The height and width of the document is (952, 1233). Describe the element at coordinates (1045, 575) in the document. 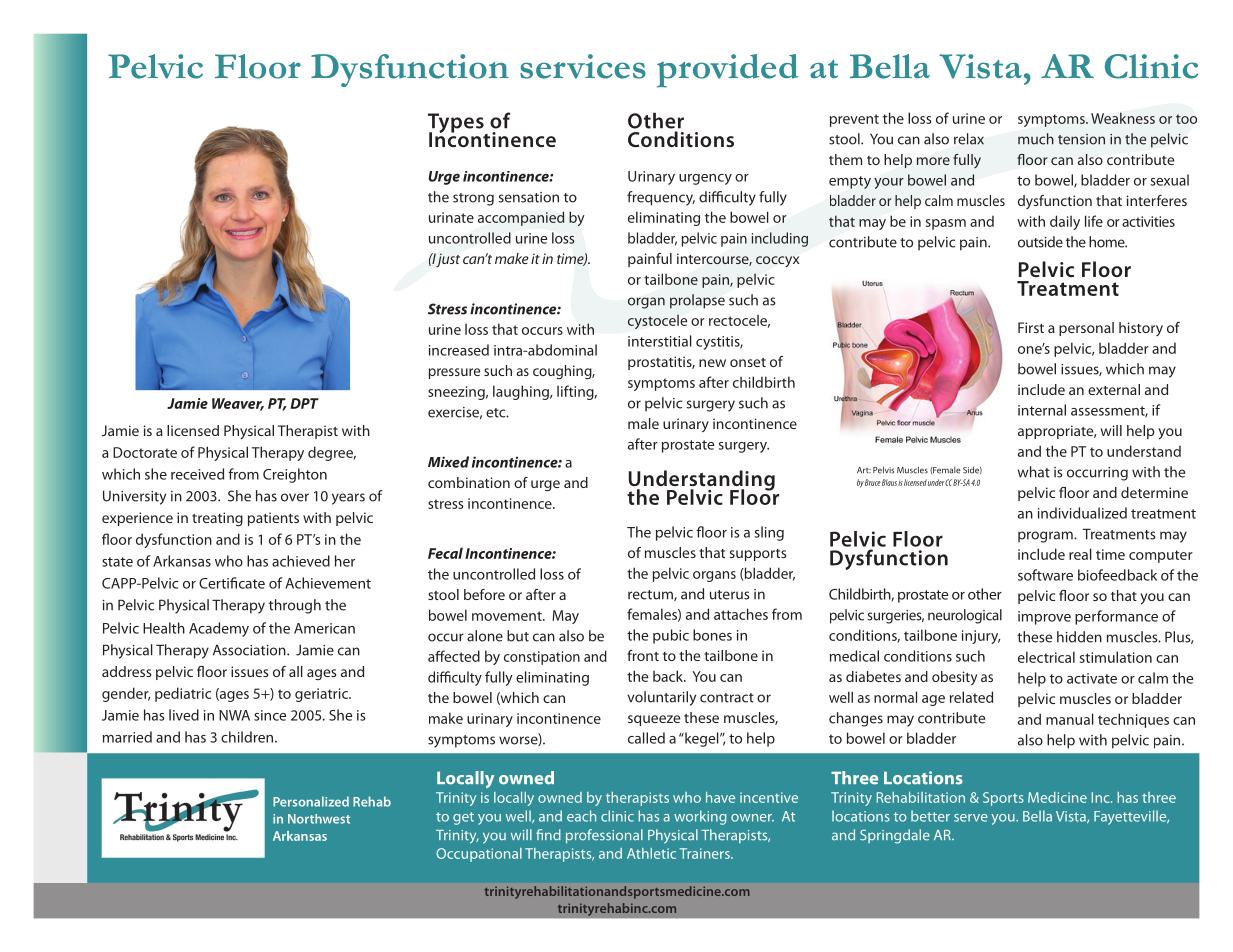

I see `software` at that location.
